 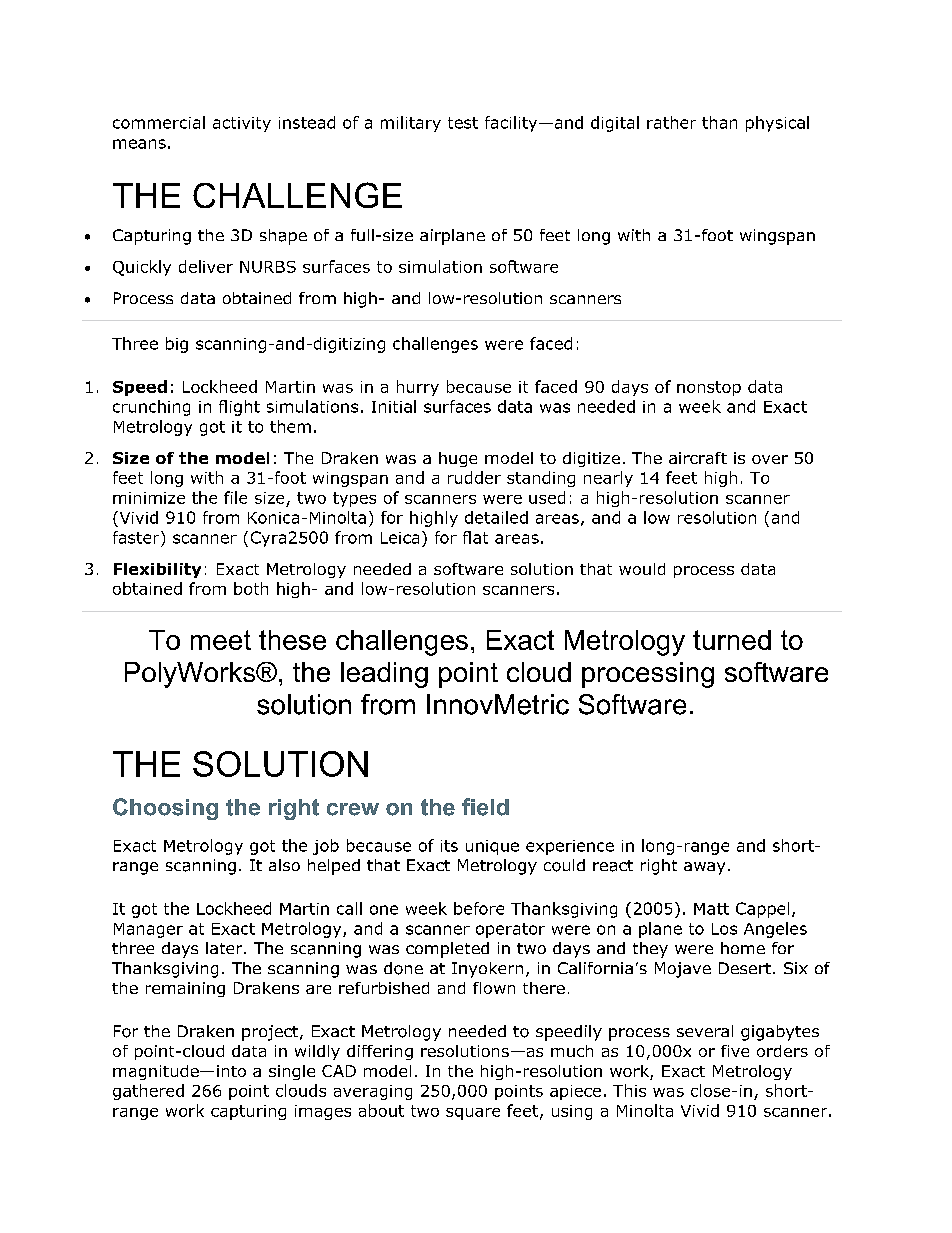 I want to click on flat, so click(x=475, y=537).
